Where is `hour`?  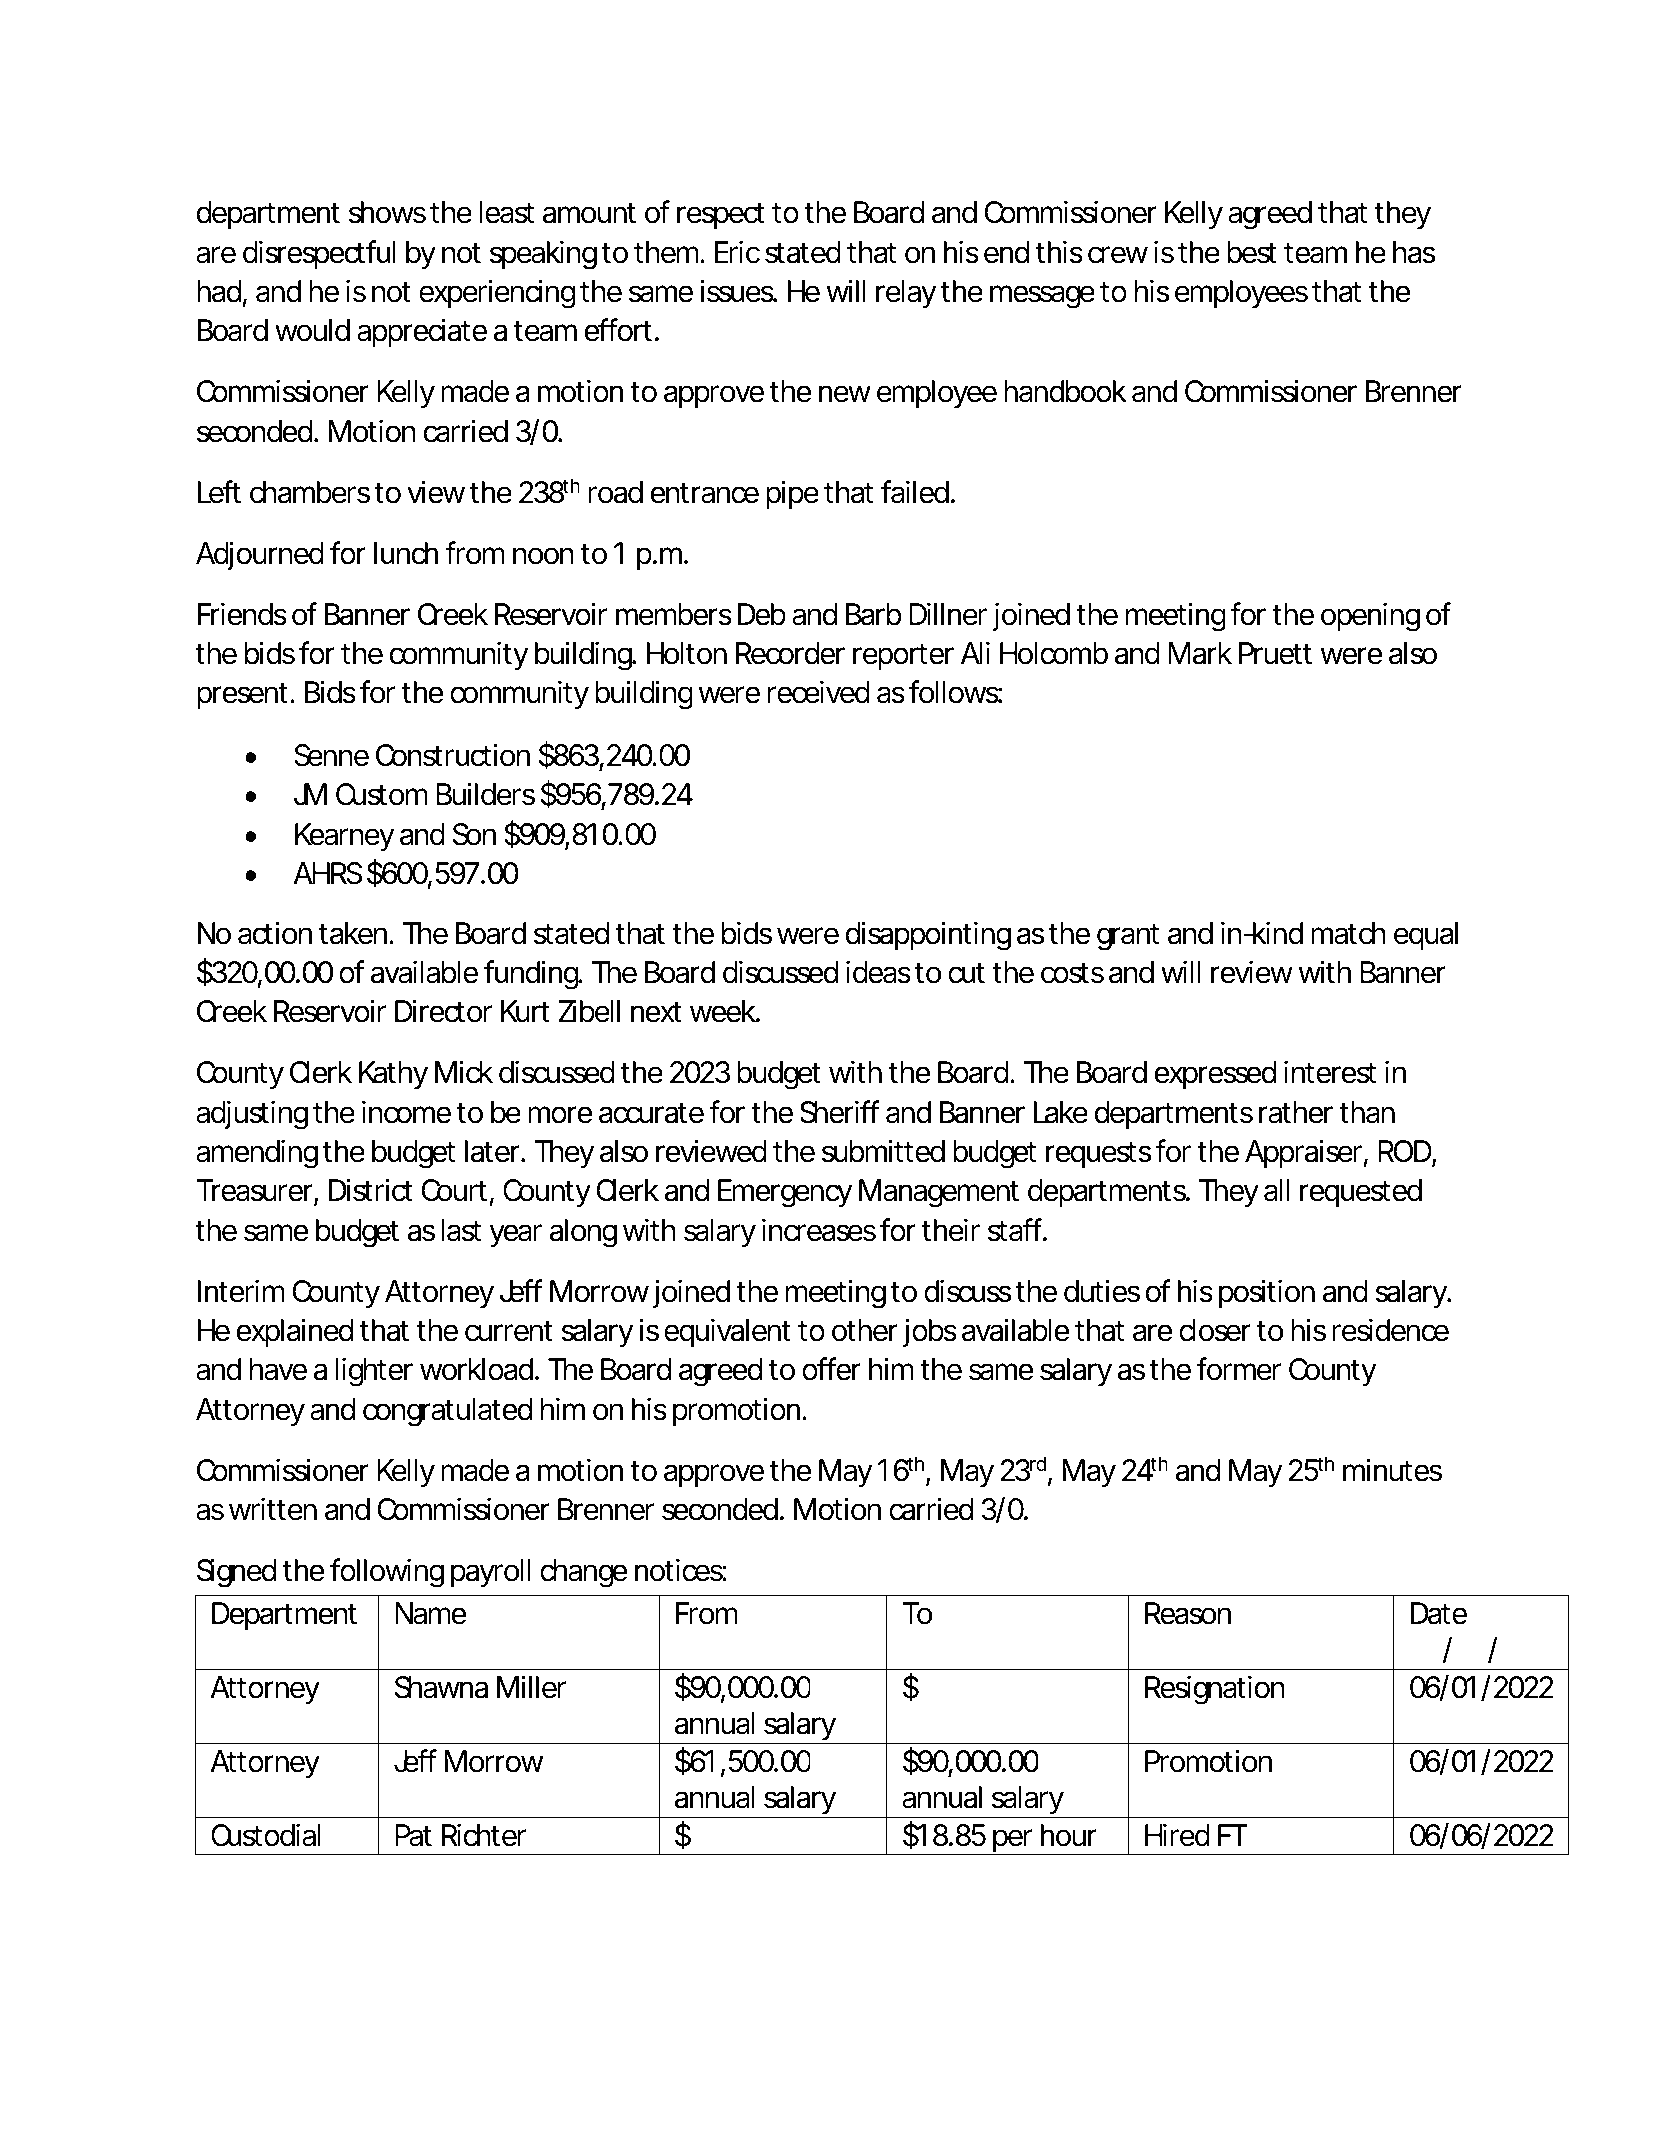 hour is located at coordinates (1069, 1835).
